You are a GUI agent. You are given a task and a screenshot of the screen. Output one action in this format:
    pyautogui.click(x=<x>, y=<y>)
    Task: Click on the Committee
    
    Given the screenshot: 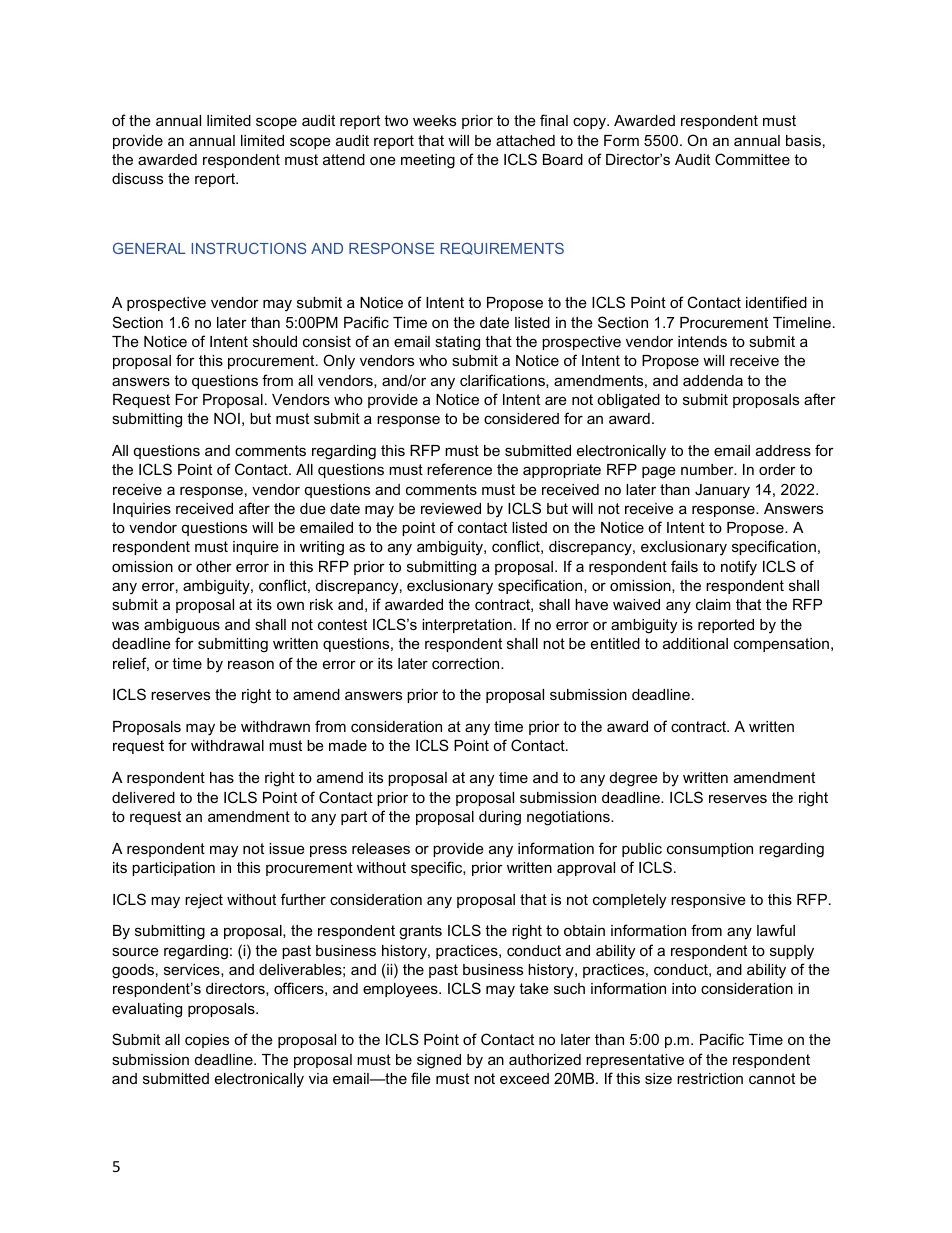 What is the action you would take?
    pyautogui.click(x=752, y=159)
